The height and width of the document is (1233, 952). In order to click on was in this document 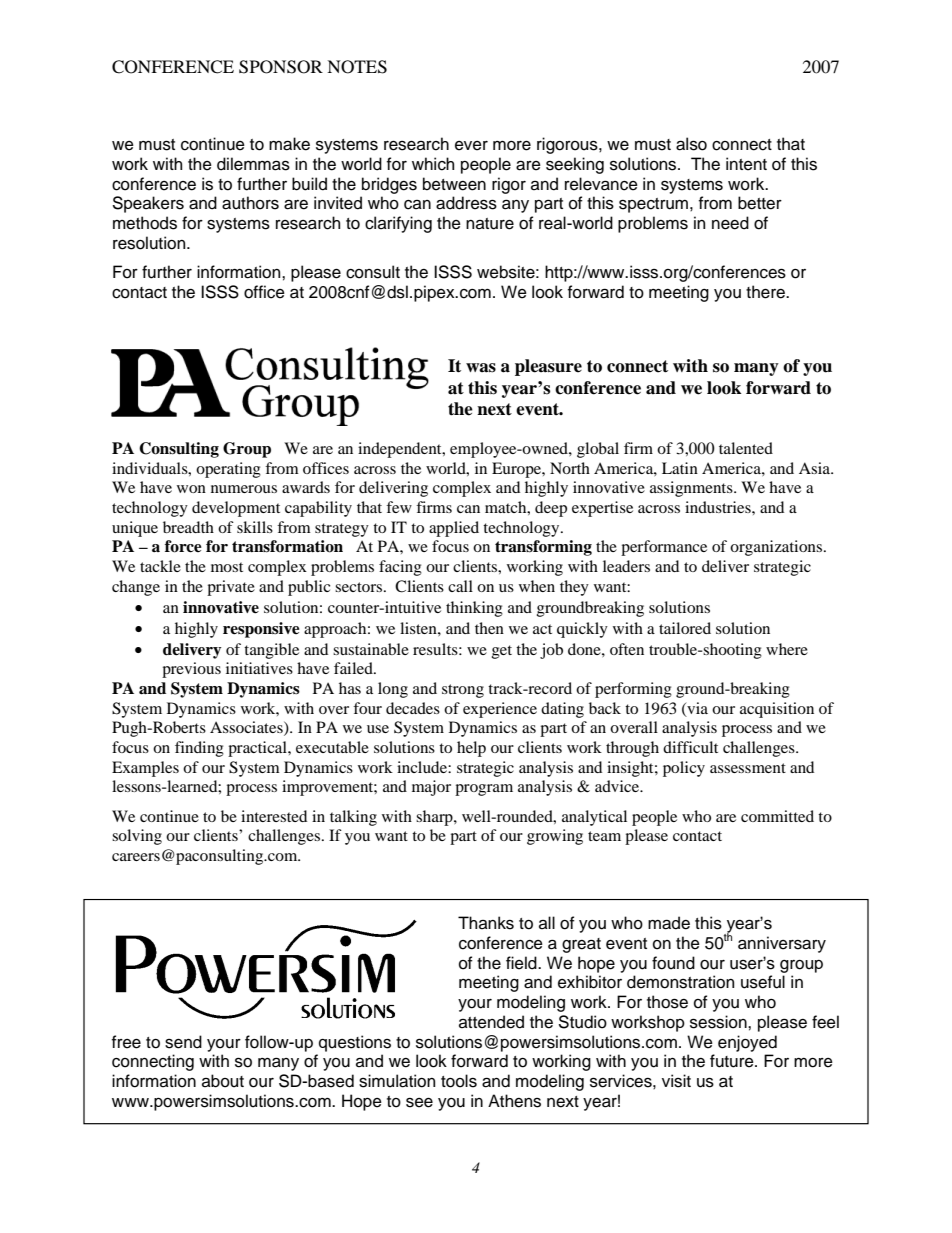, I will do `click(481, 368)`.
